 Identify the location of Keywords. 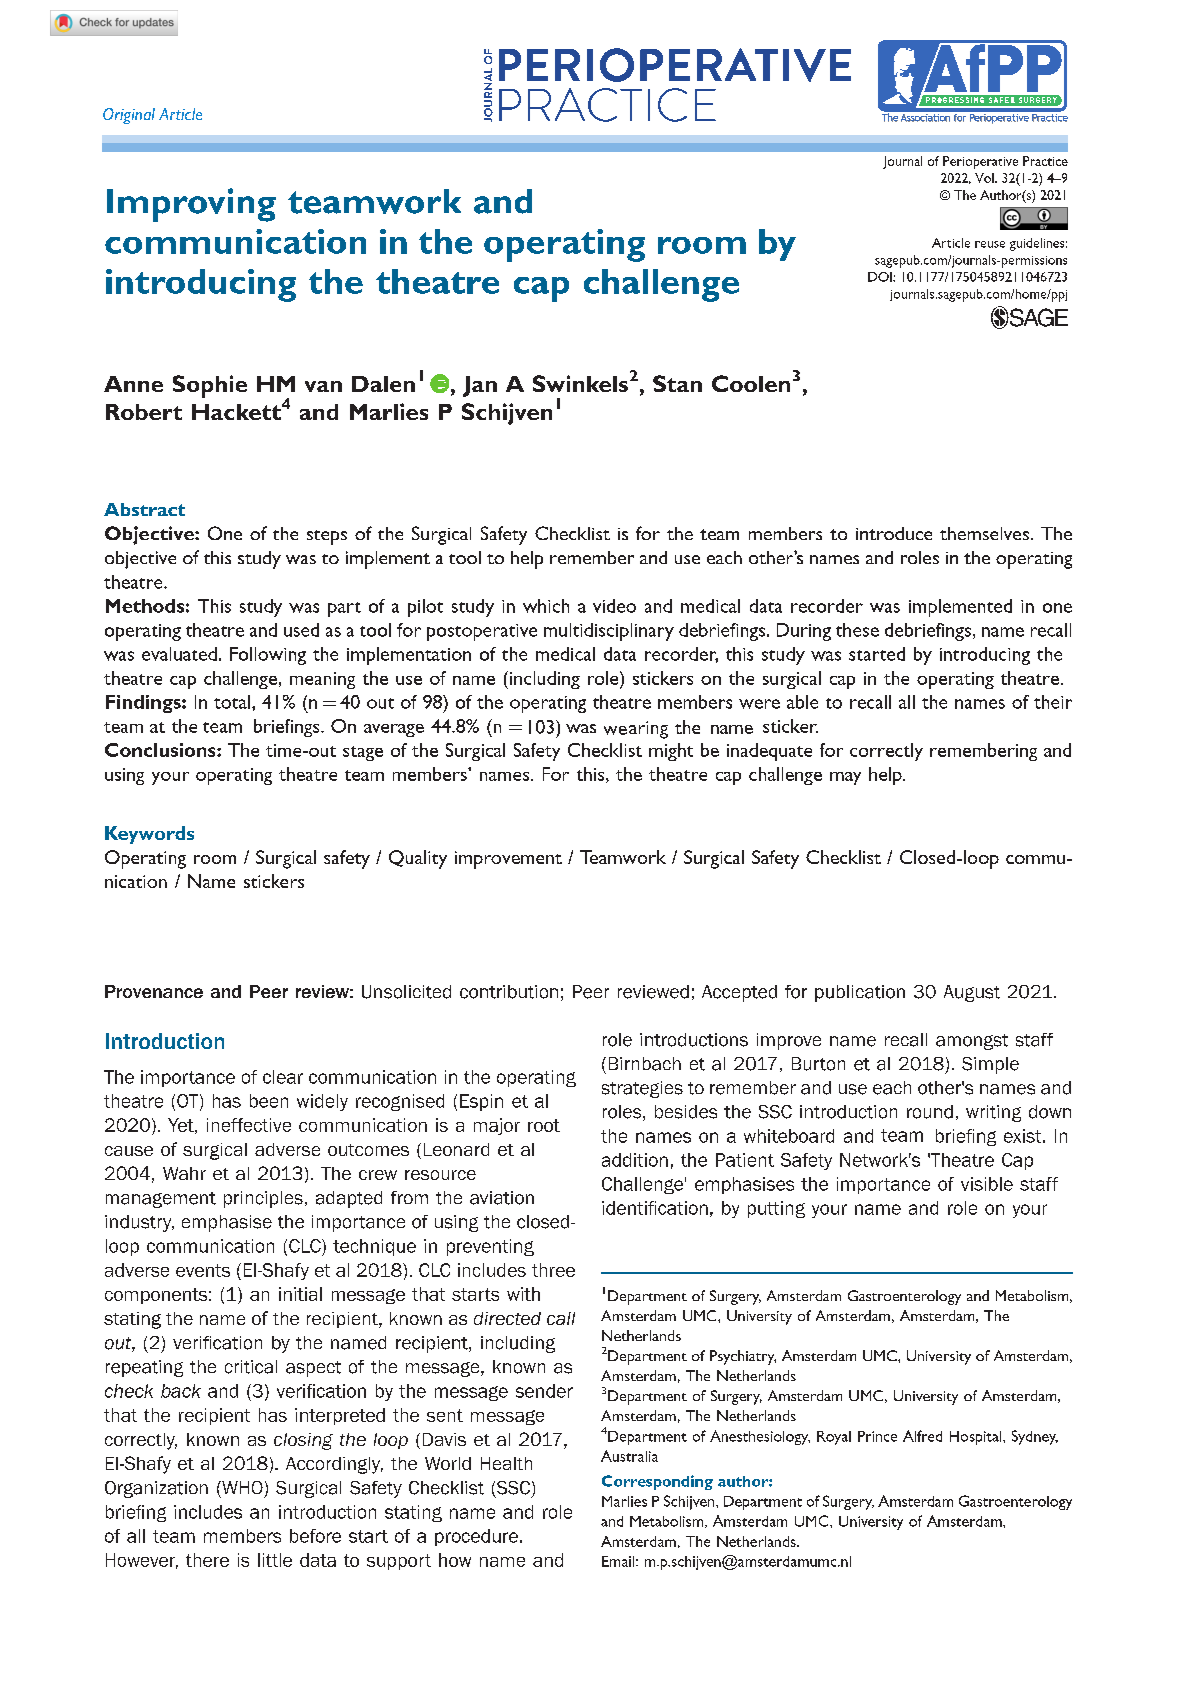
(149, 835).
